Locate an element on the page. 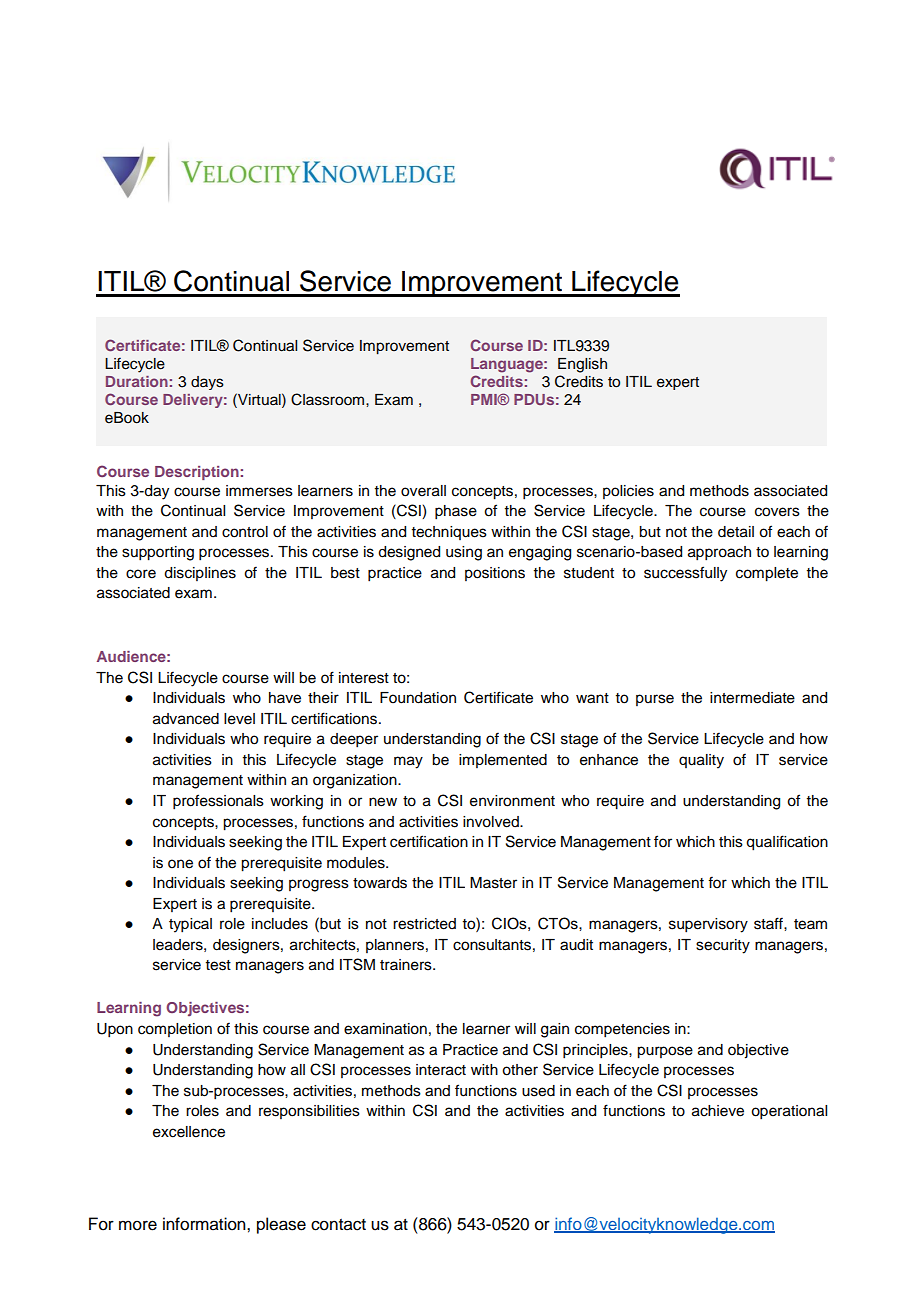  policies is located at coordinates (628, 492).
